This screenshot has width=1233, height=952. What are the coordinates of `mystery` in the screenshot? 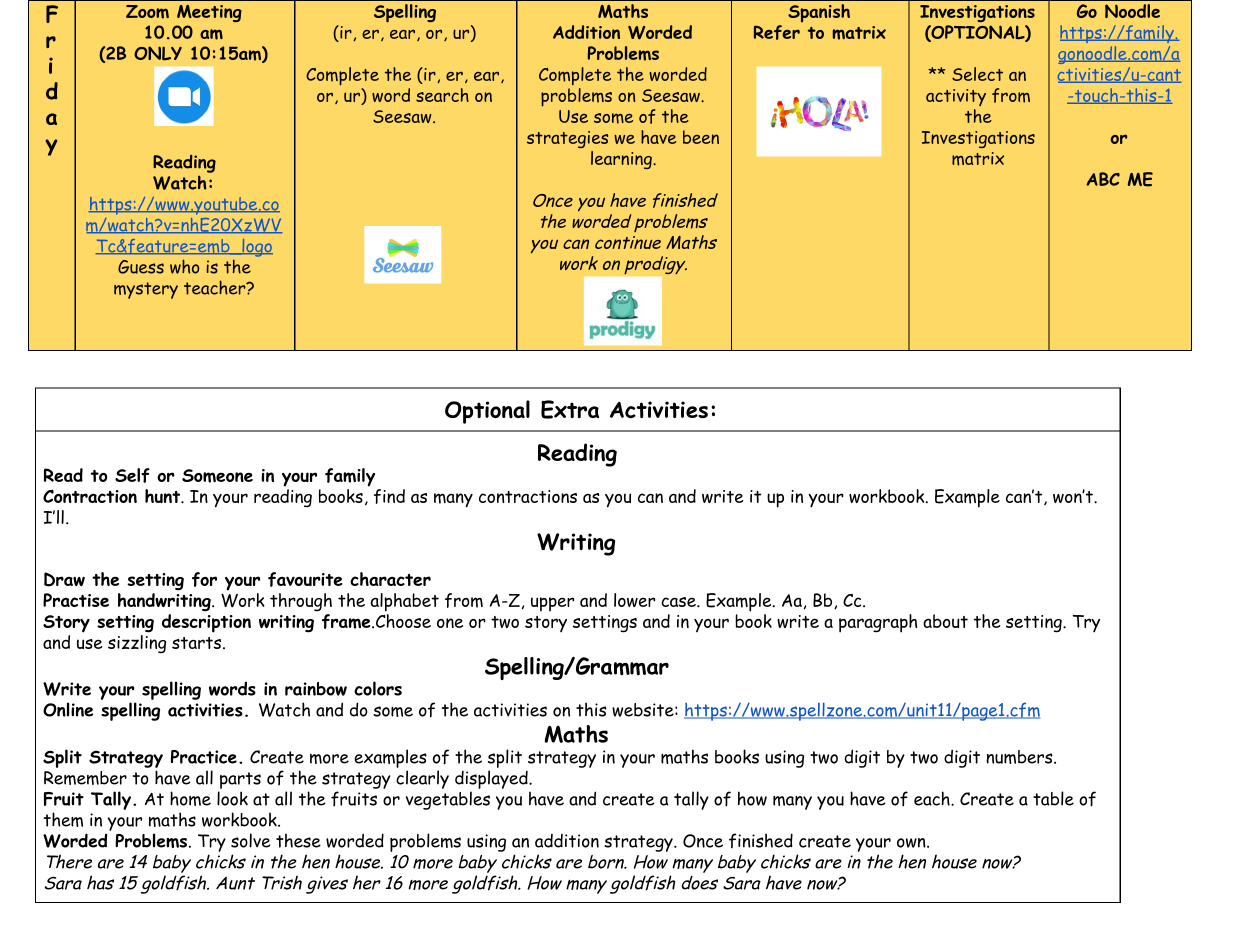 It's located at (146, 290).
